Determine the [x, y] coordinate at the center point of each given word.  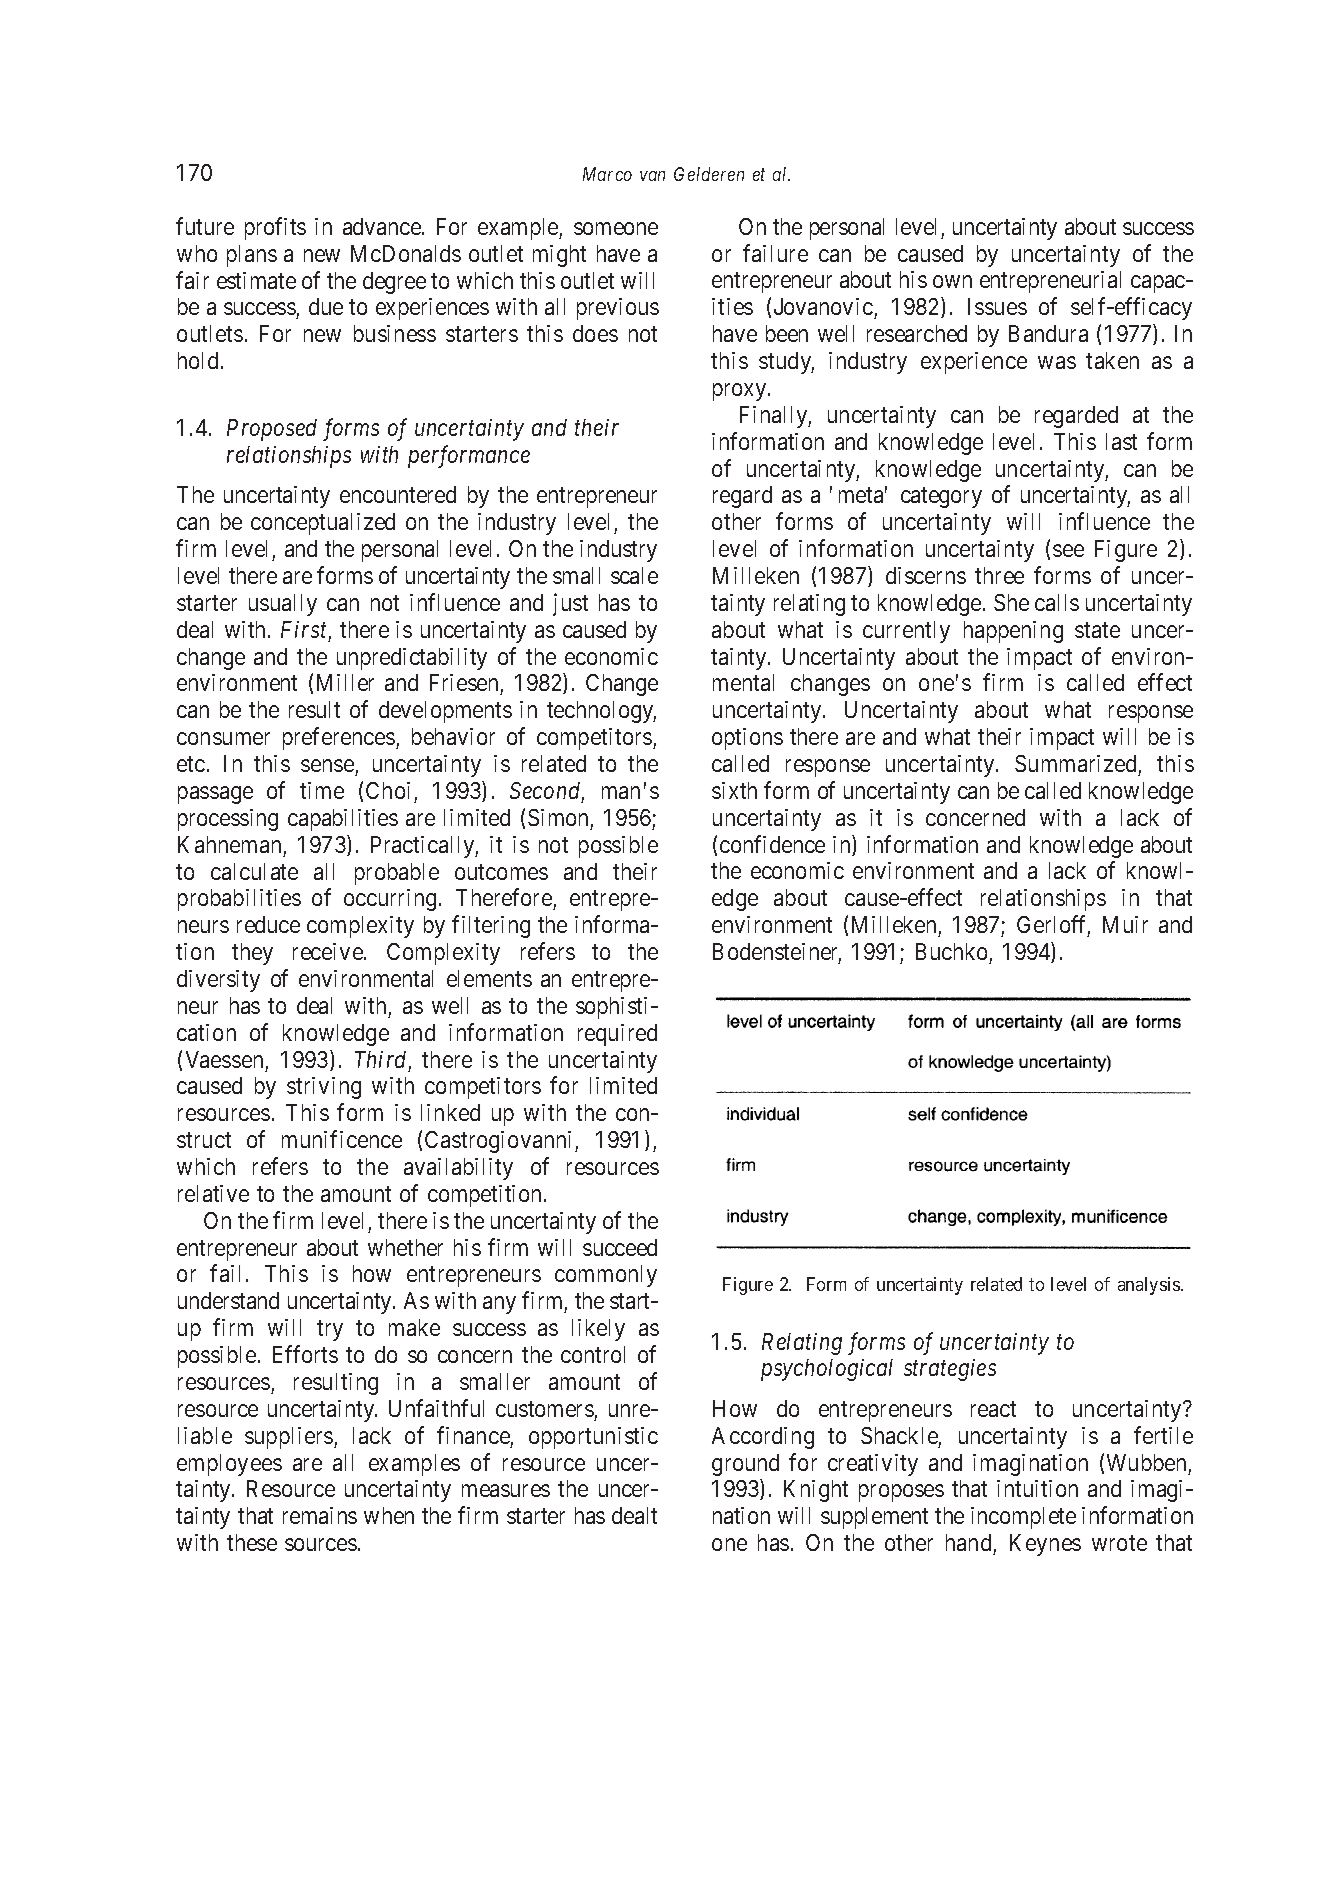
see [1068, 550]
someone [616, 228]
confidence [772, 844]
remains [320, 1515]
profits [275, 228]
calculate [254, 871]
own [952, 282]
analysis [1150, 1286]
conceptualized [323, 524]
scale [634, 575]
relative [213, 1193]
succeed [620, 1247]
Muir [1125, 924]
